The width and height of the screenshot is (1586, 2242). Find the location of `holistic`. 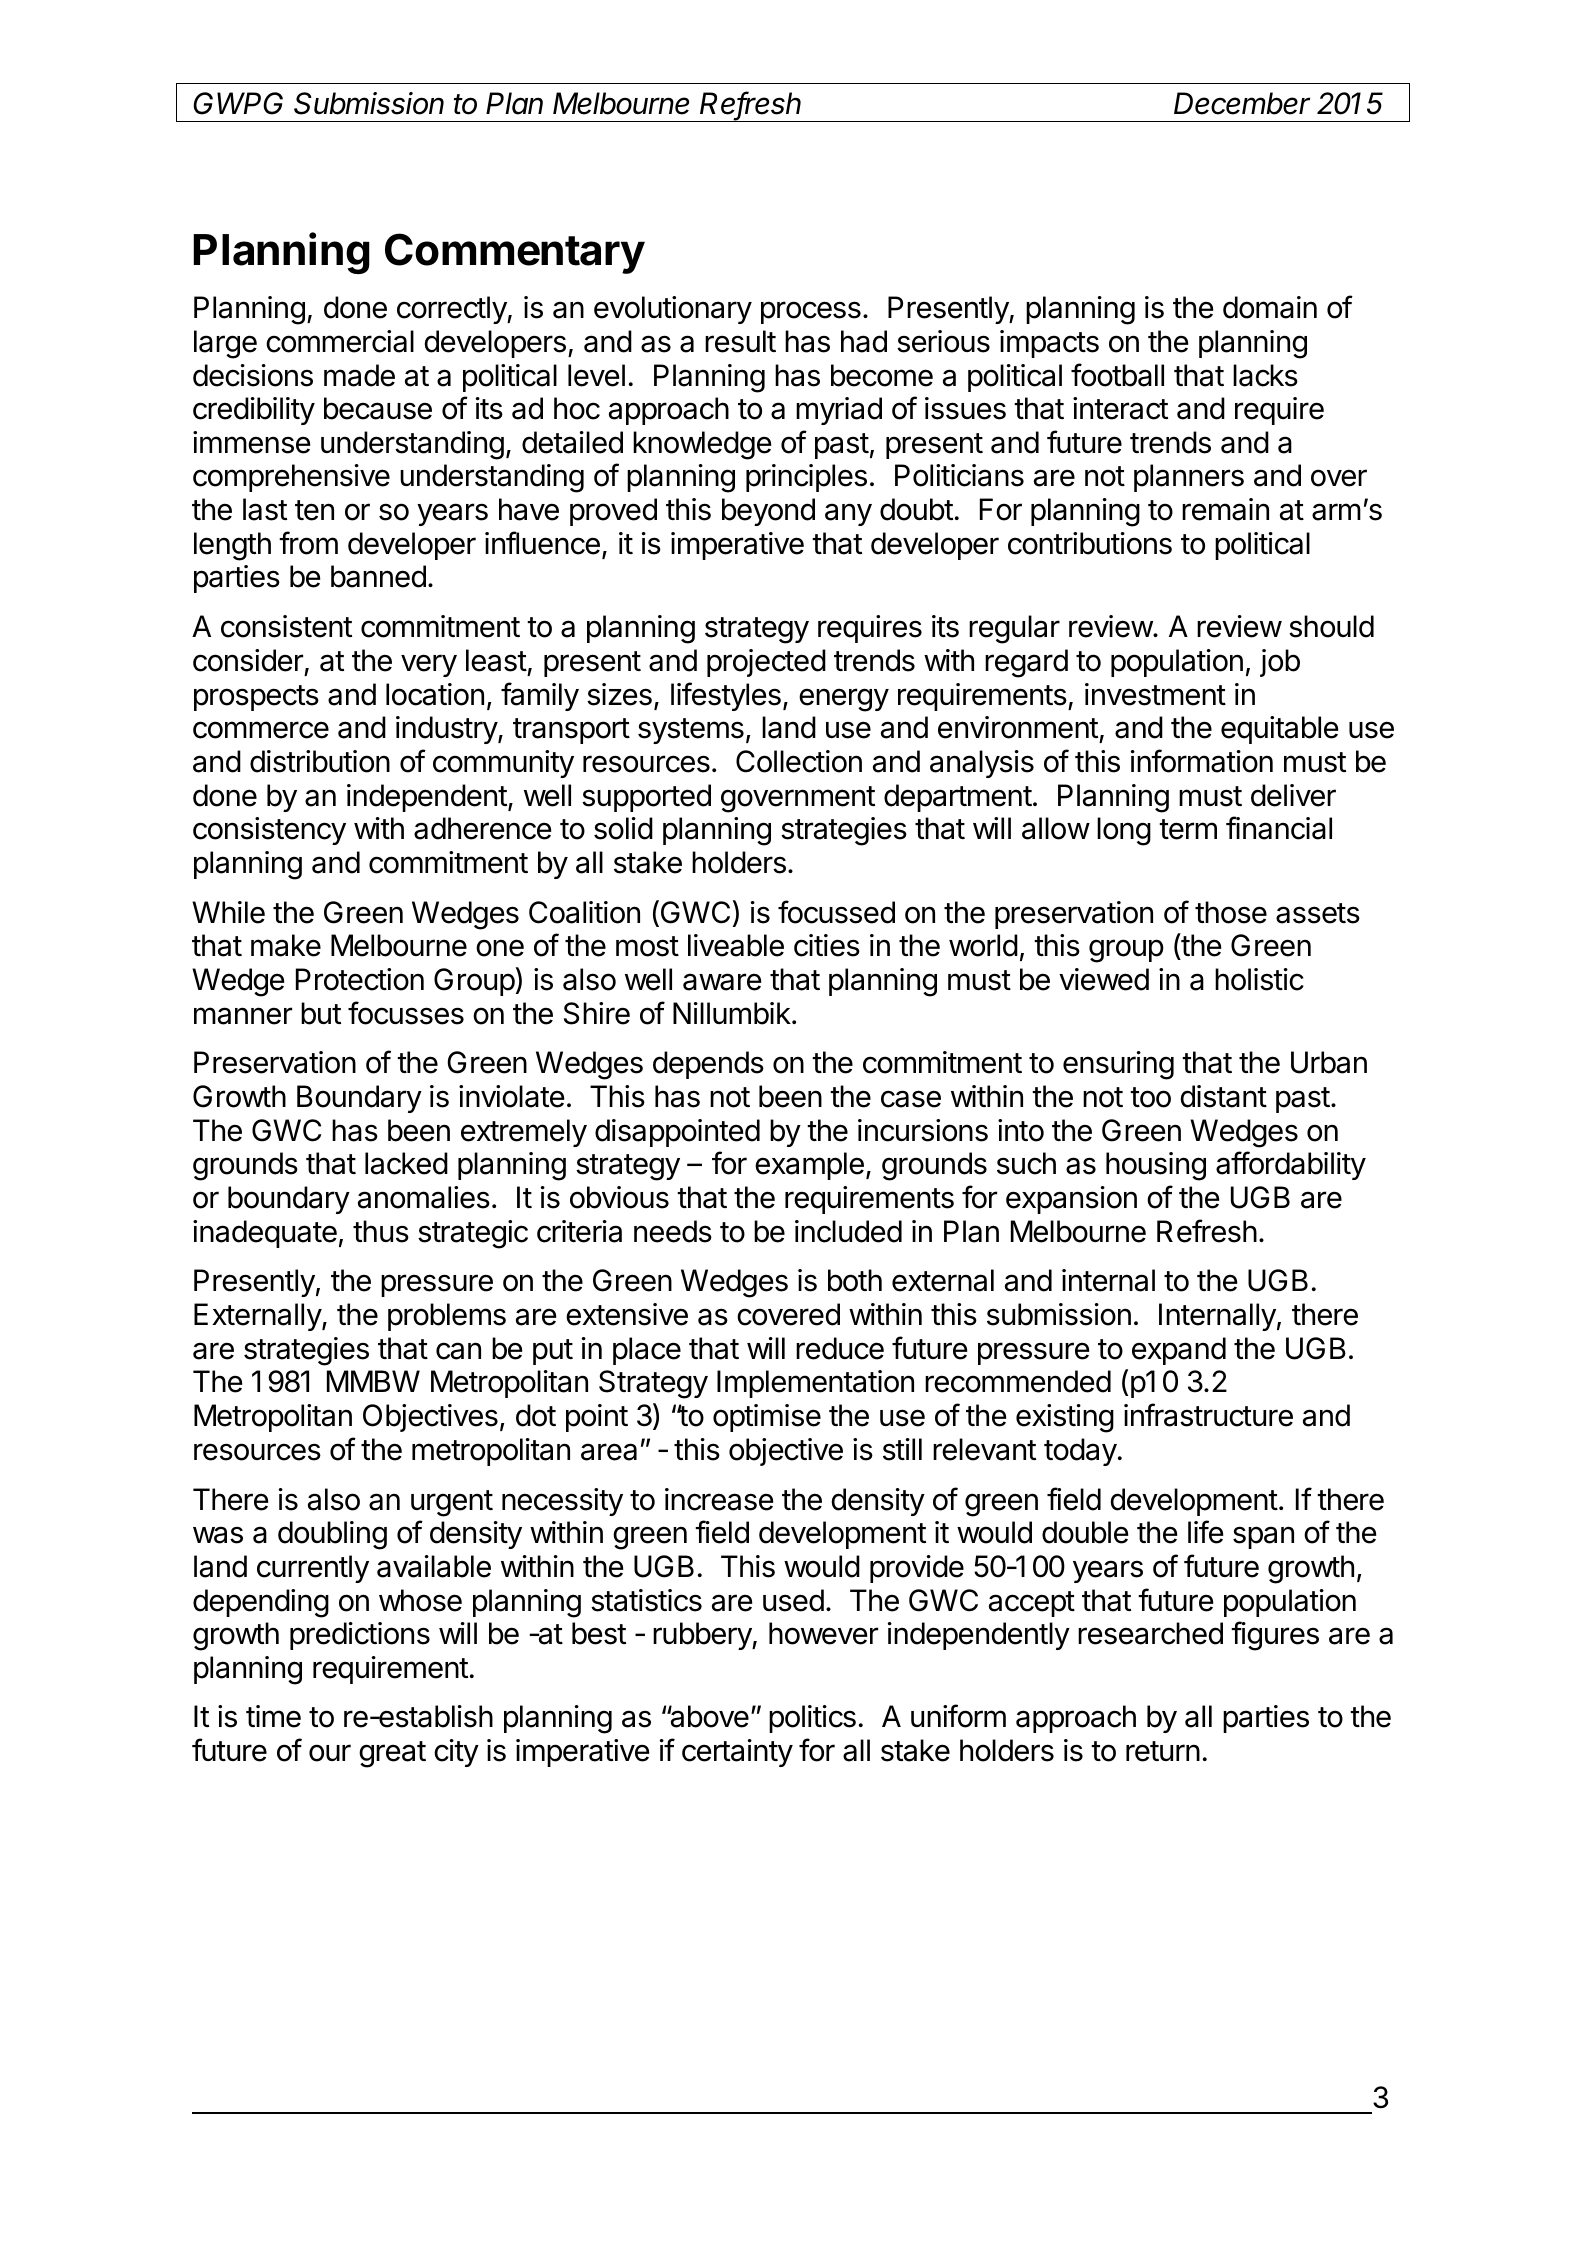

holistic is located at coordinates (1259, 979).
